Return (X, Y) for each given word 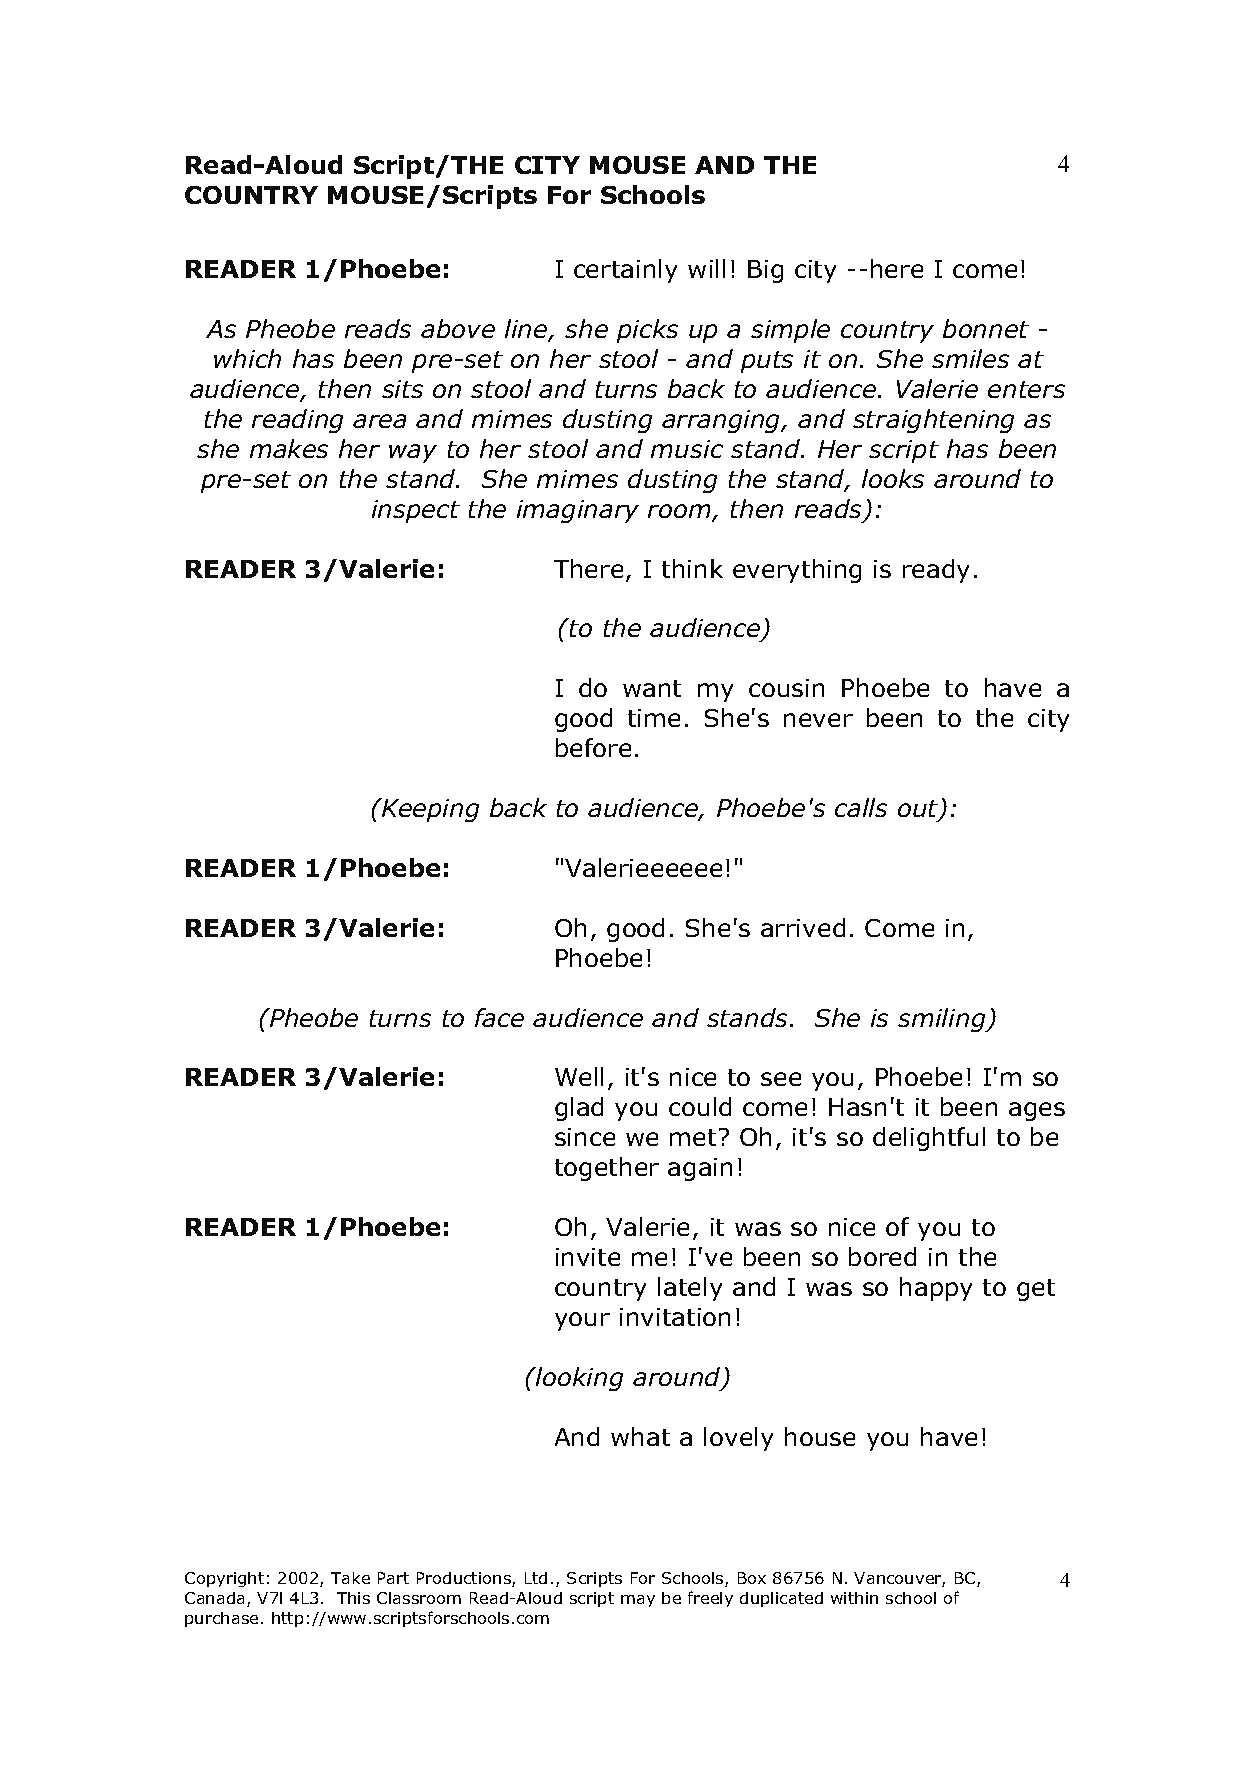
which (247, 358)
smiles (970, 358)
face (499, 1017)
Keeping (429, 810)
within (854, 1598)
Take (350, 1578)
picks (647, 331)
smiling (943, 1020)
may (638, 1601)
